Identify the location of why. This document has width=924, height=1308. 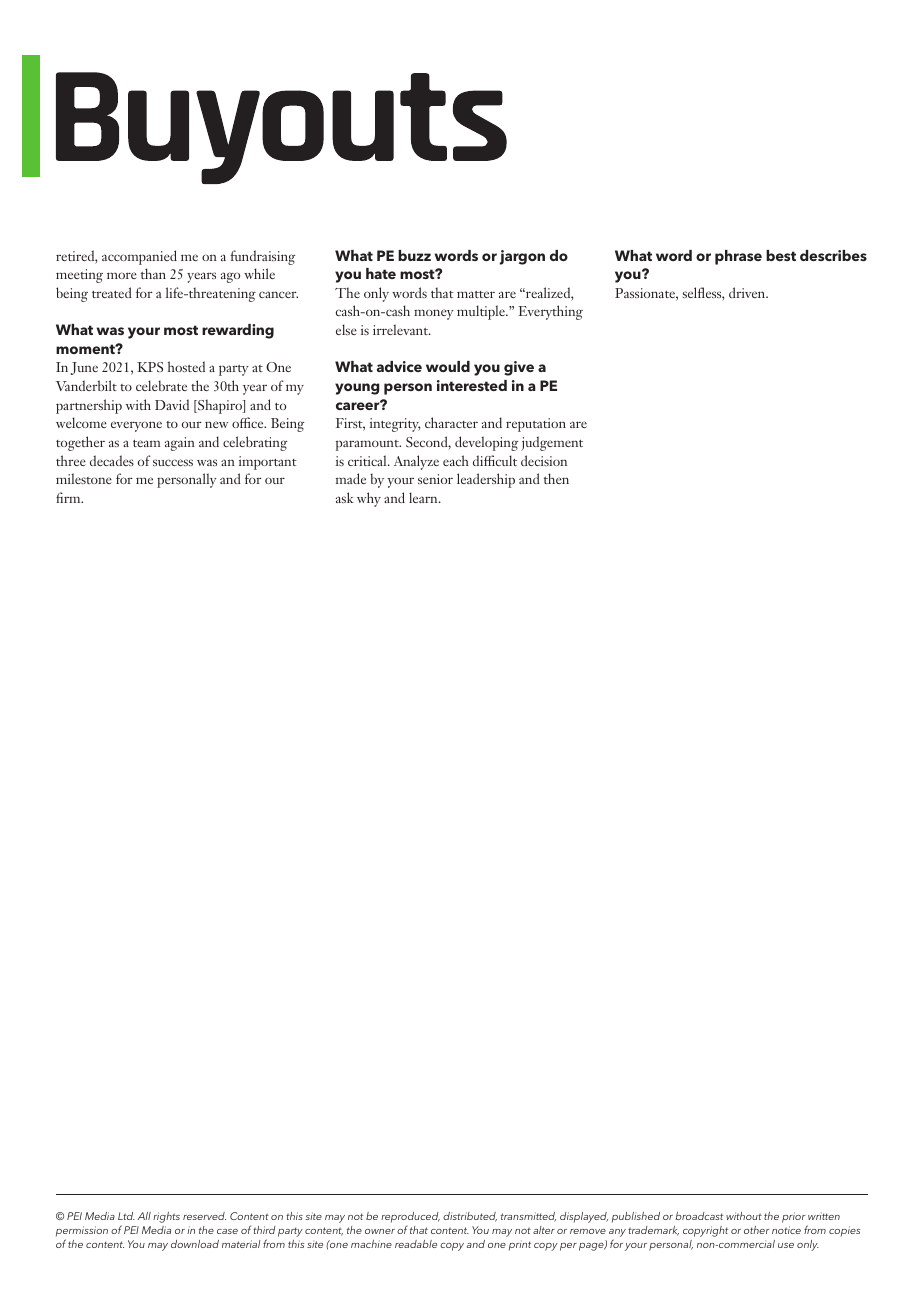
(369, 499).
